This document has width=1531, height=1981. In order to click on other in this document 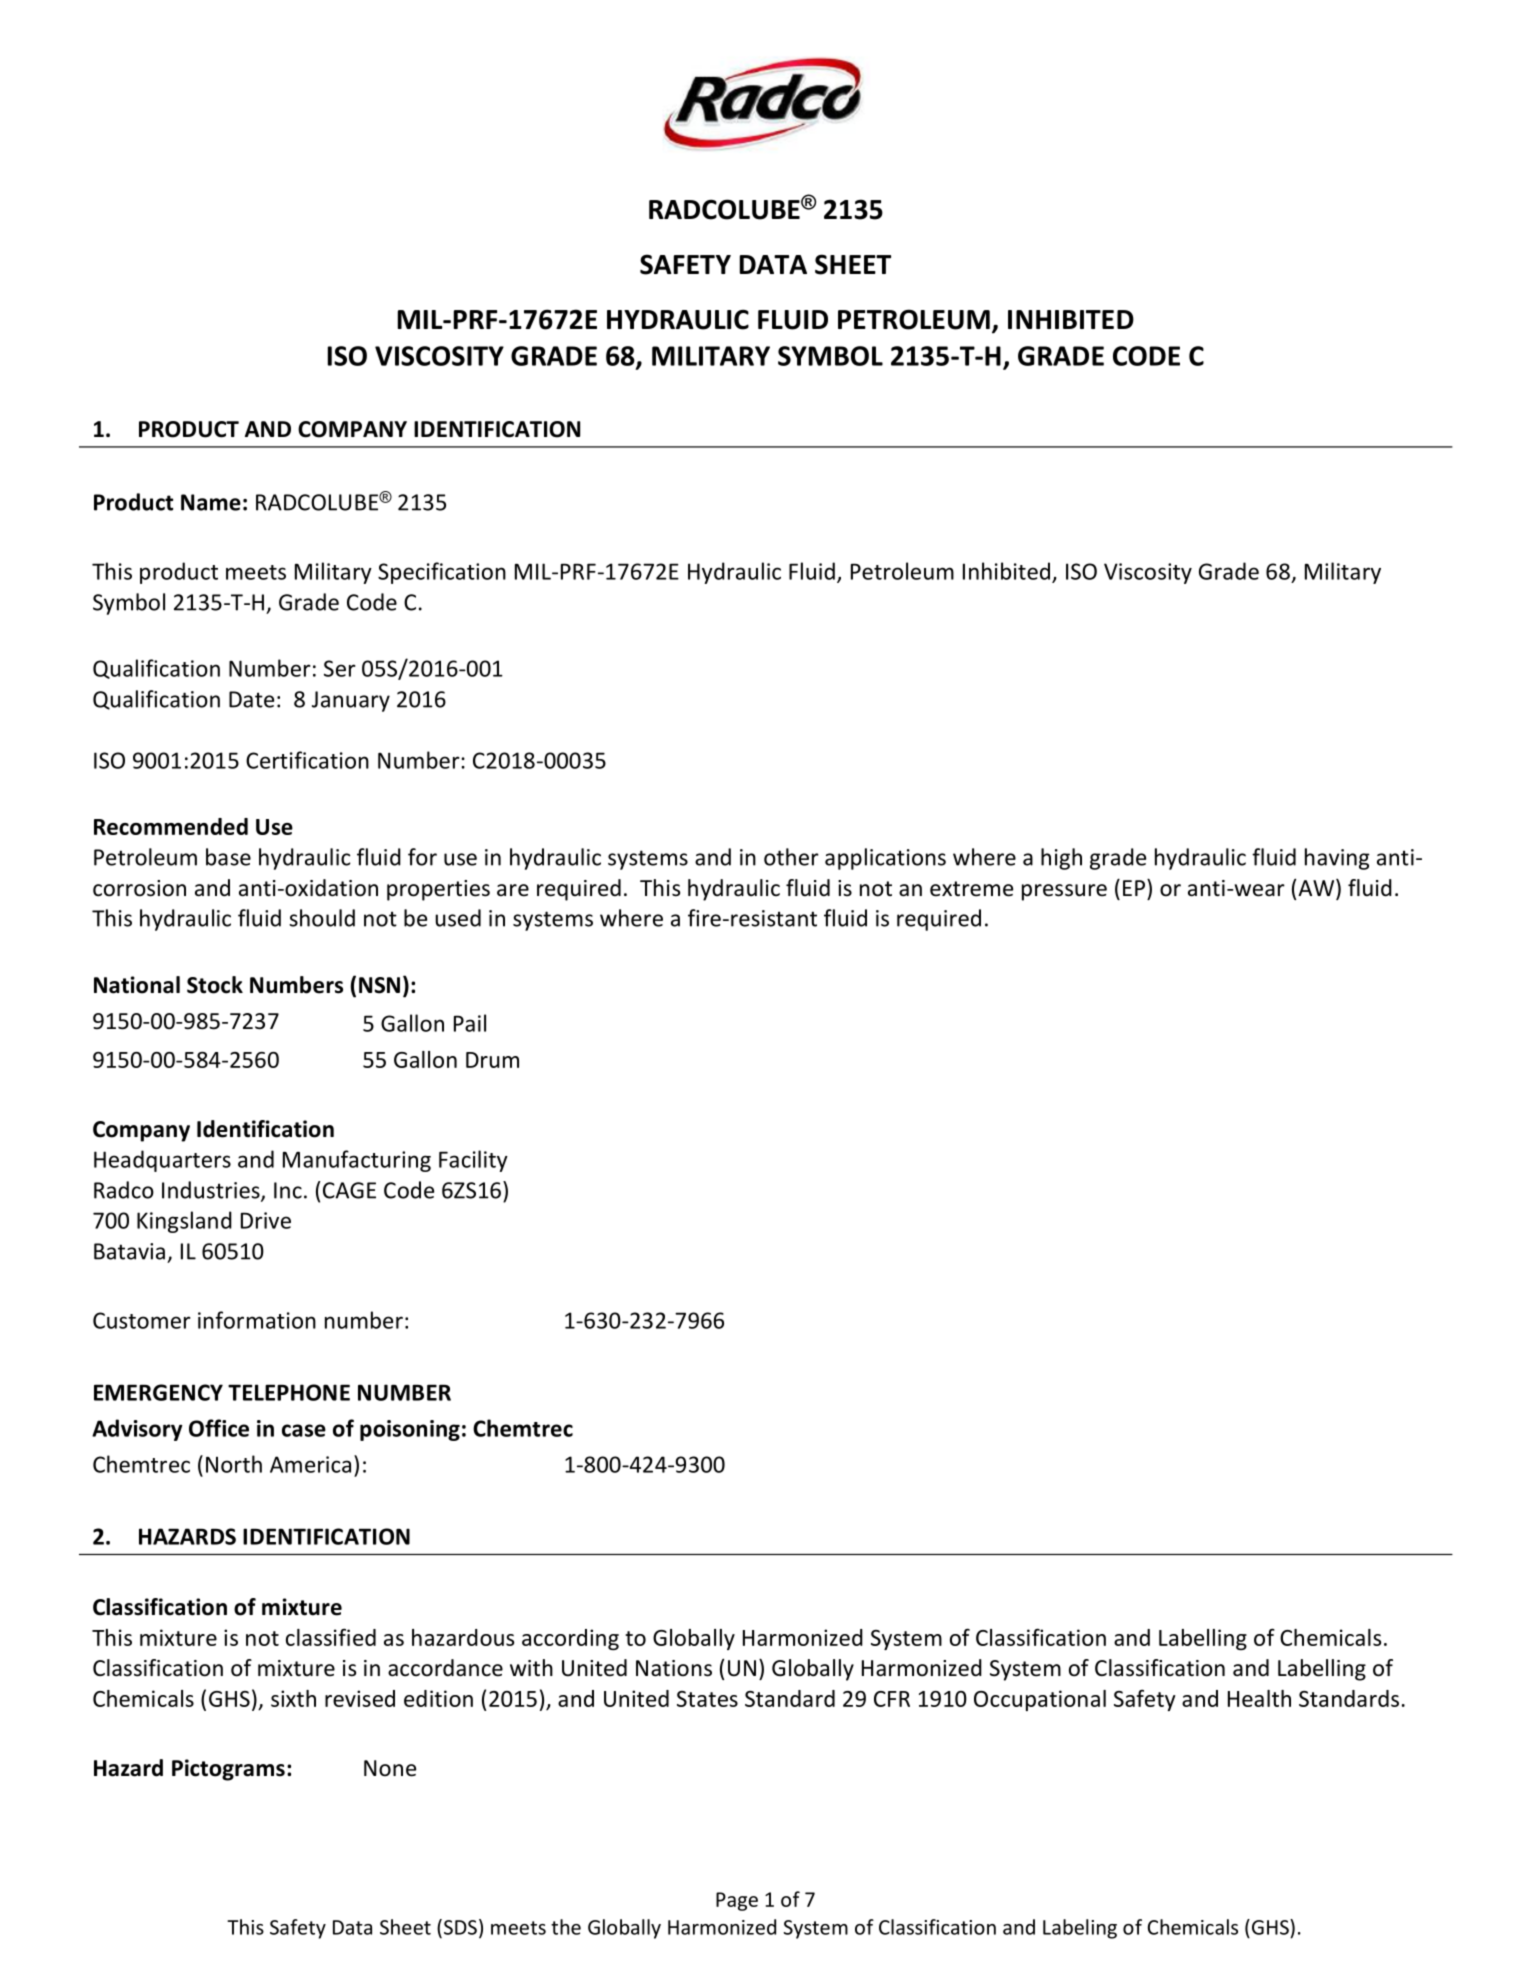, I will do `click(791, 857)`.
